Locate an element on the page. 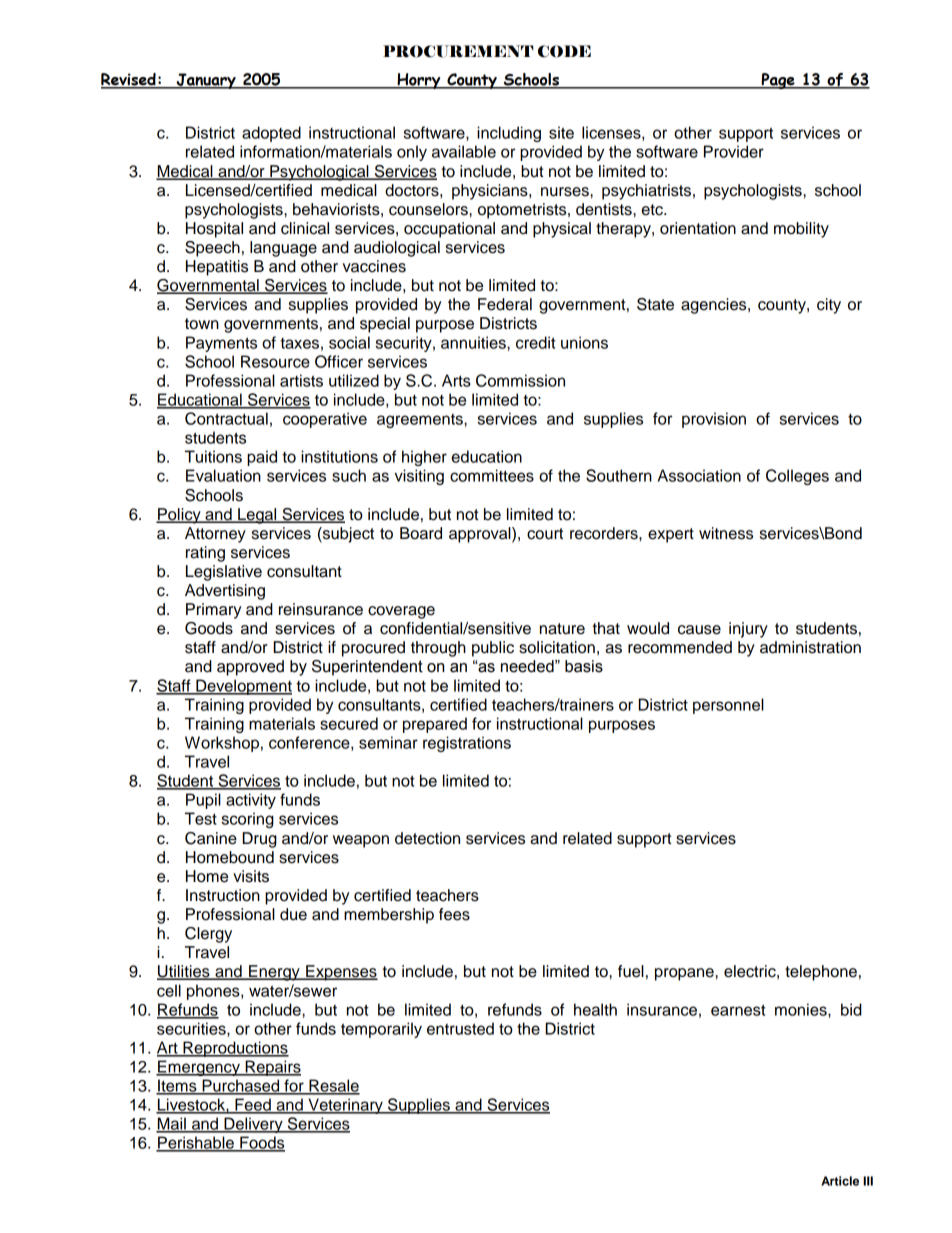 The image size is (952, 1233). committees is located at coordinates (492, 475).
